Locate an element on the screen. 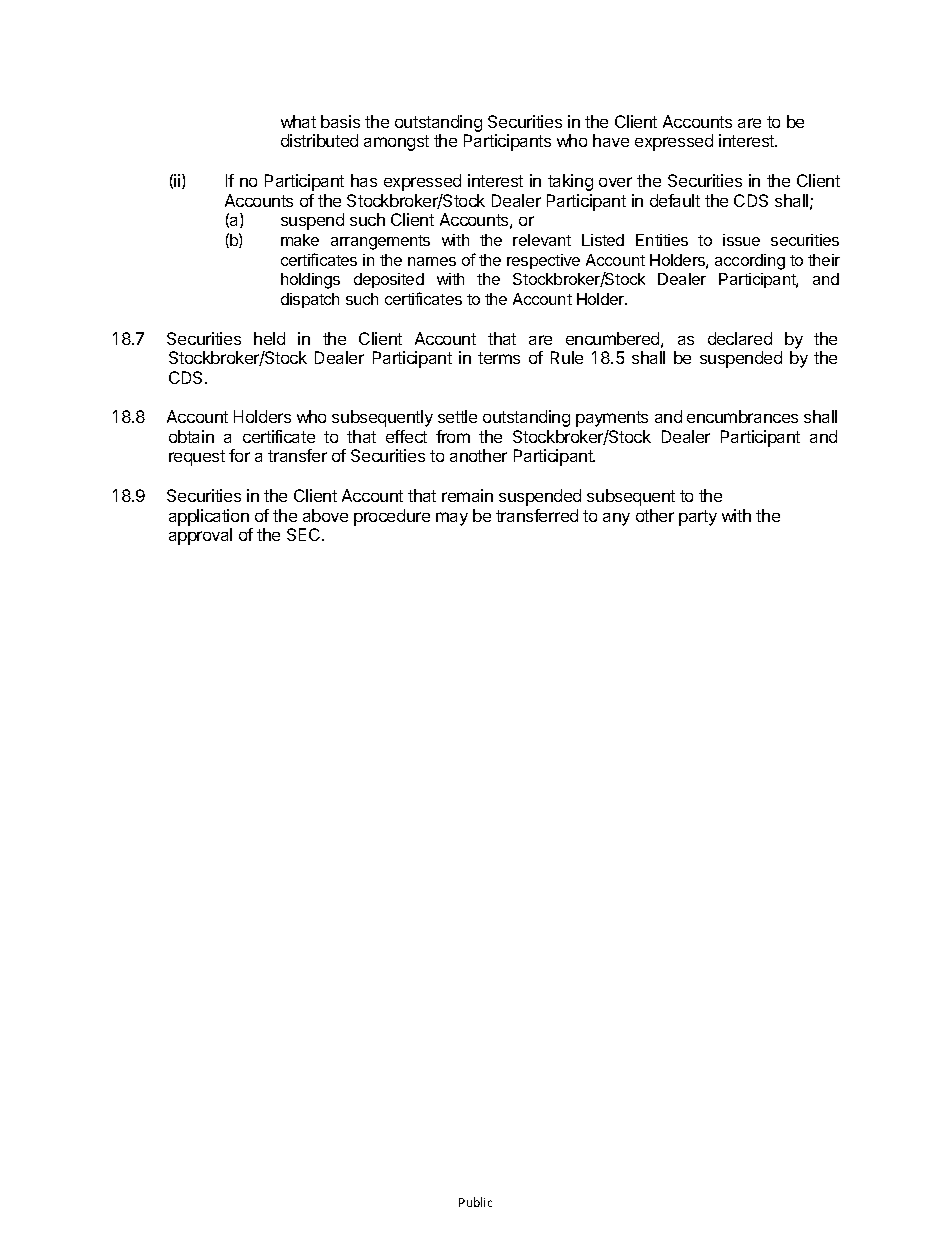  approval is located at coordinates (200, 536).
